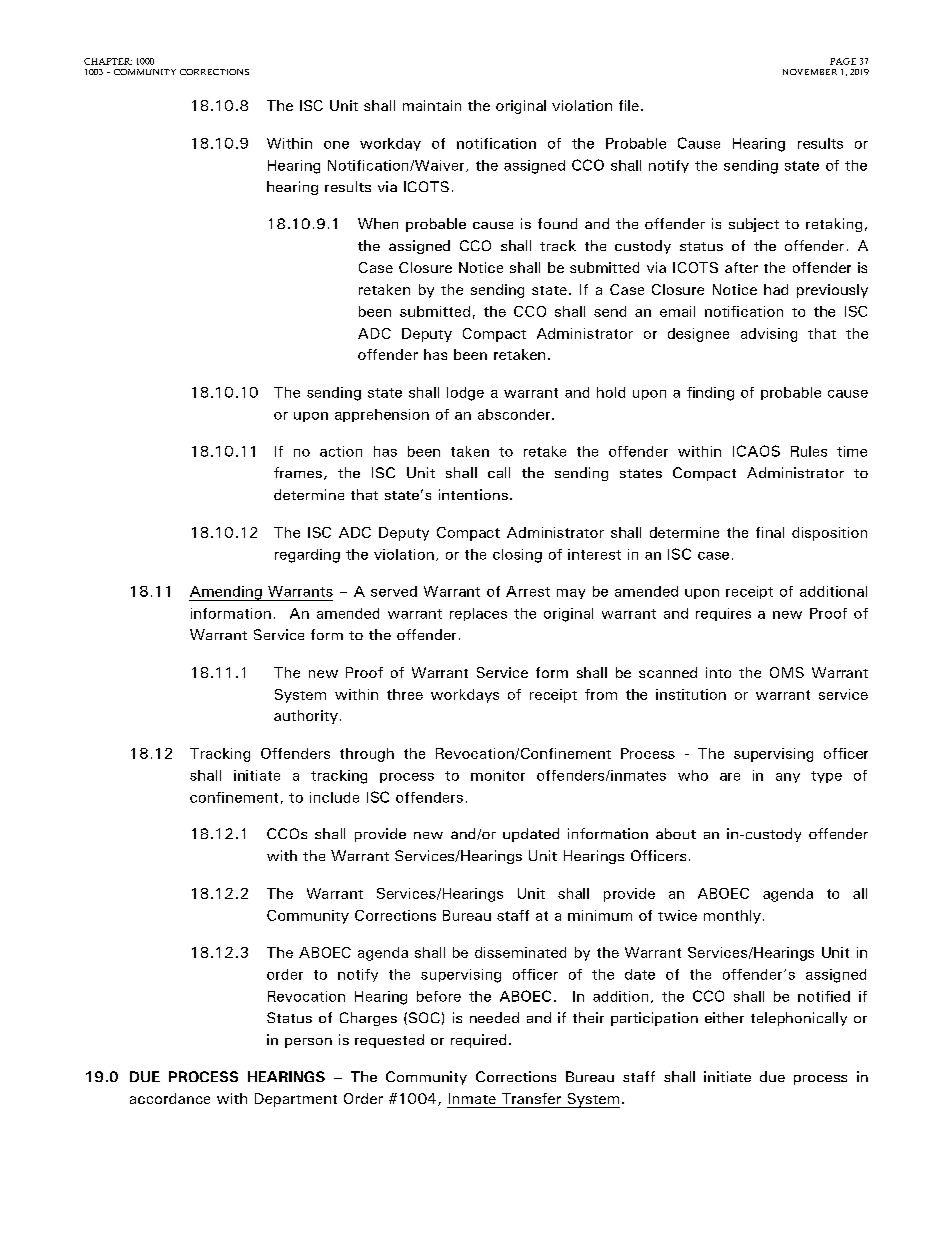  What do you see at coordinates (465, 394) in the screenshot?
I see `lodge` at bounding box center [465, 394].
